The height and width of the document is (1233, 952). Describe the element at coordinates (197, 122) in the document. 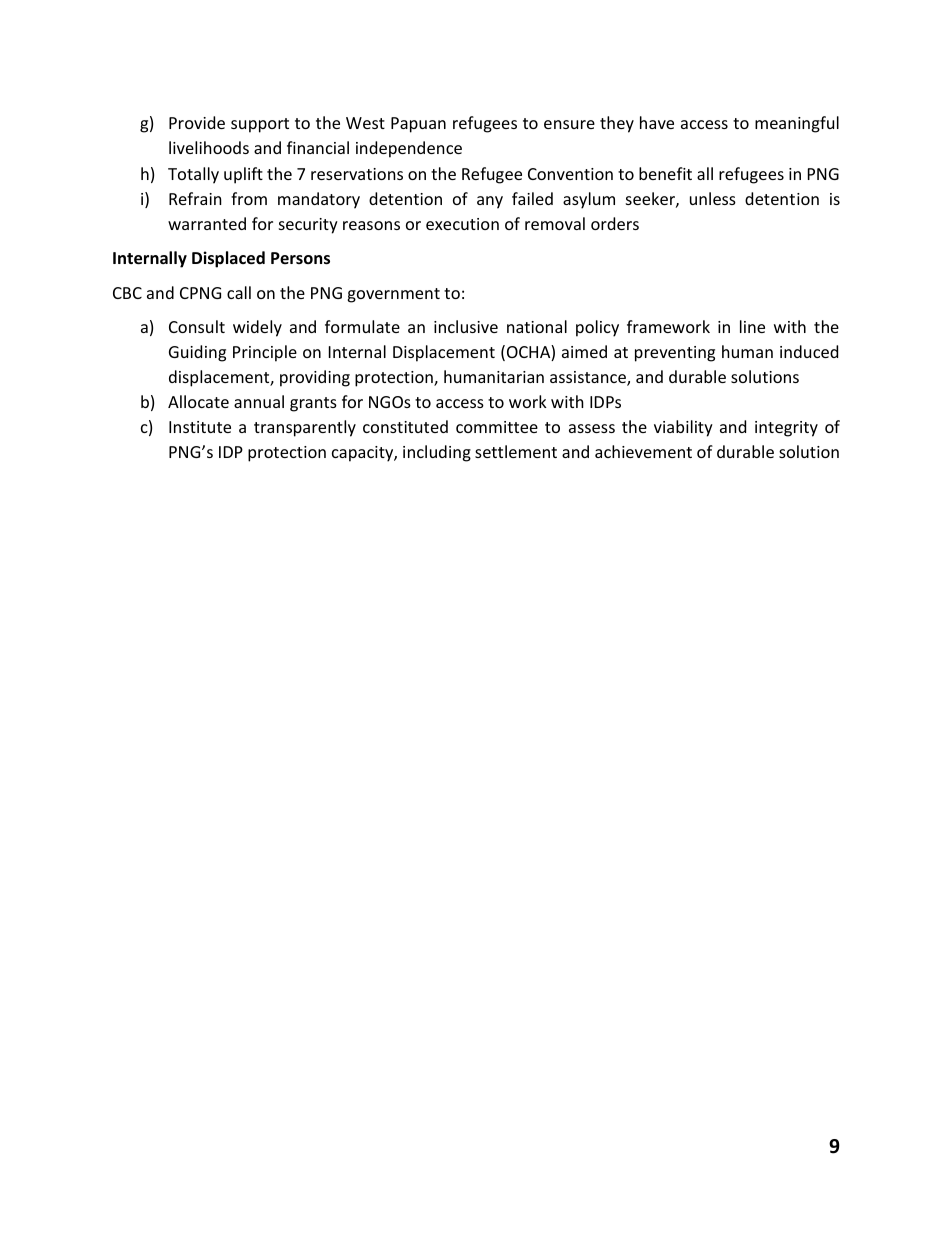

I see `Provide` at that location.
